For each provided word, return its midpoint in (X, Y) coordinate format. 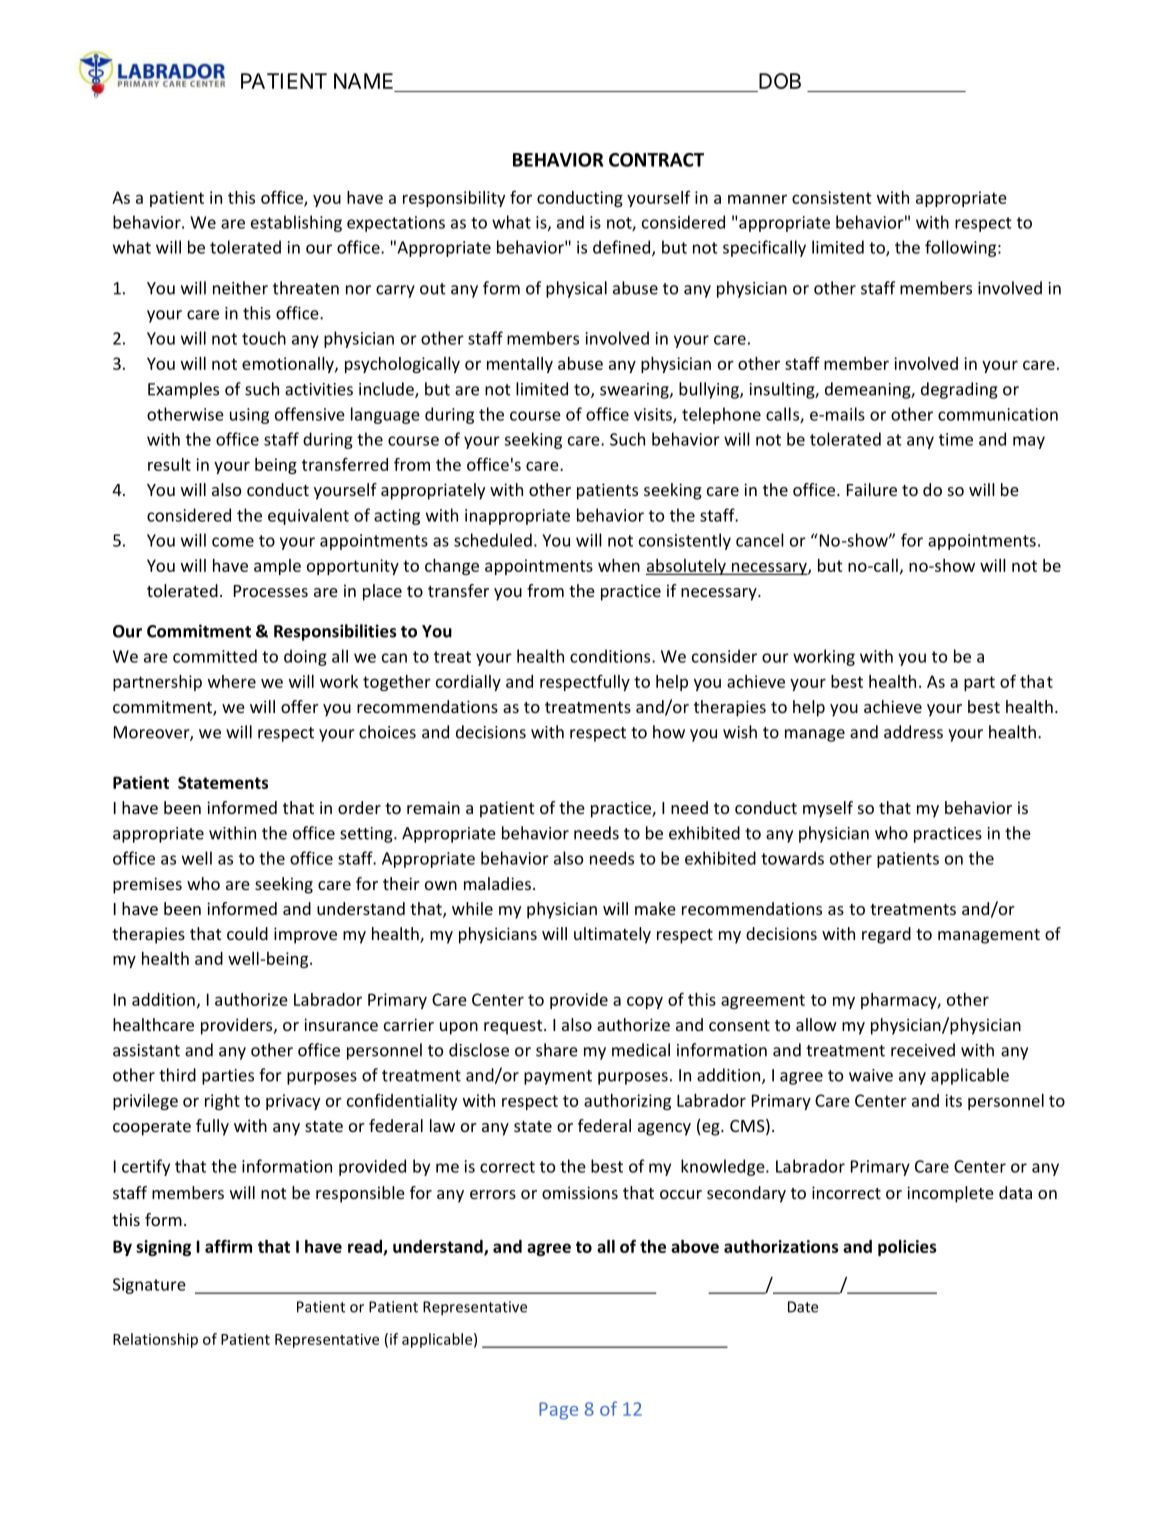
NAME (363, 81)
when (619, 565)
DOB (780, 81)
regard (886, 935)
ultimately (612, 935)
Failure (872, 489)
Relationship (155, 1340)
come (233, 542)
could (247, 933)
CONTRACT (656, 160)
